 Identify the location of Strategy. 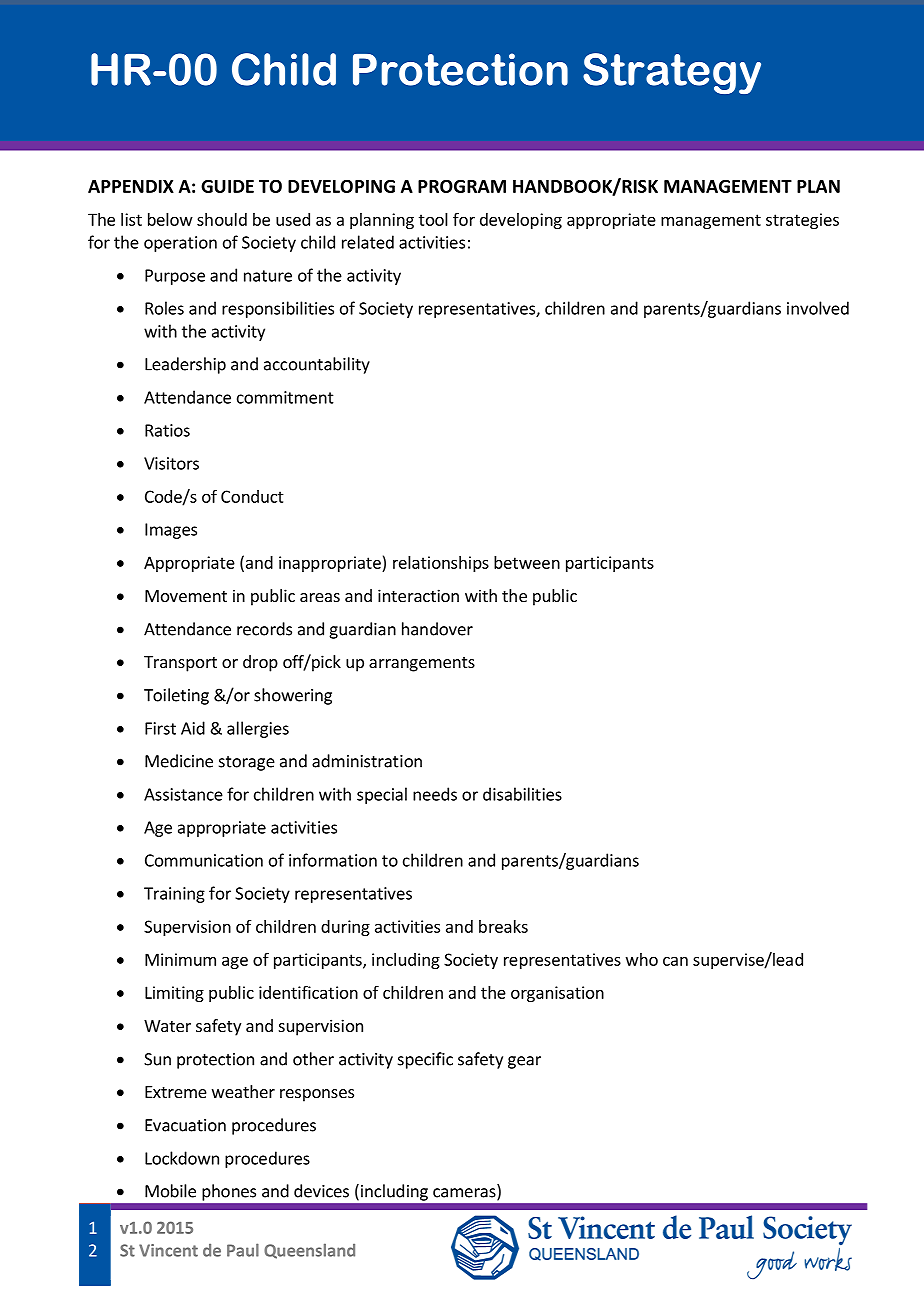
(672, 73).
